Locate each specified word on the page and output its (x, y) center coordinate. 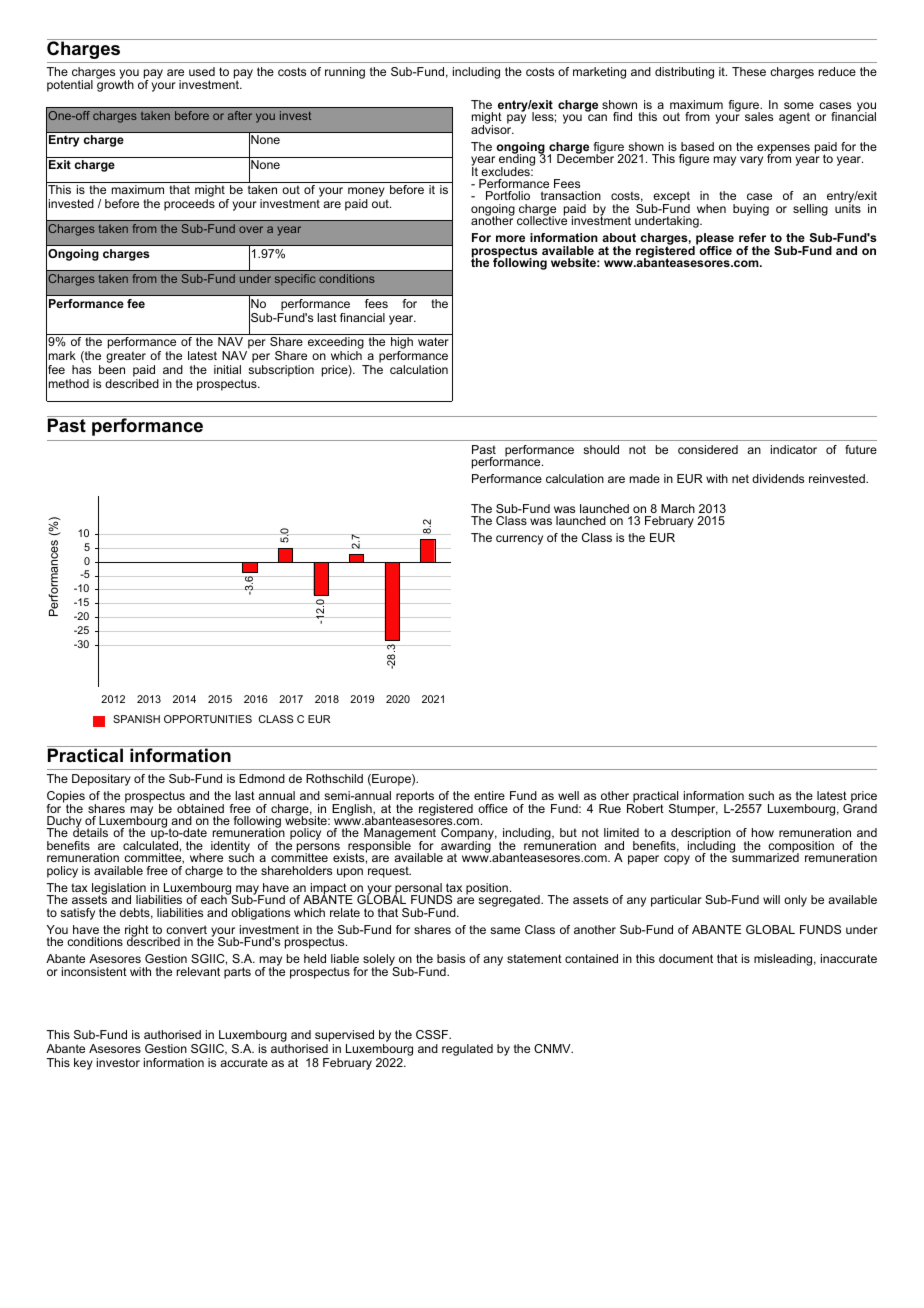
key (83, 1064)
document (686, 958)
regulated (467, 1050)
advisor (492, 128)
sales (759, 116)
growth (115, 85)
